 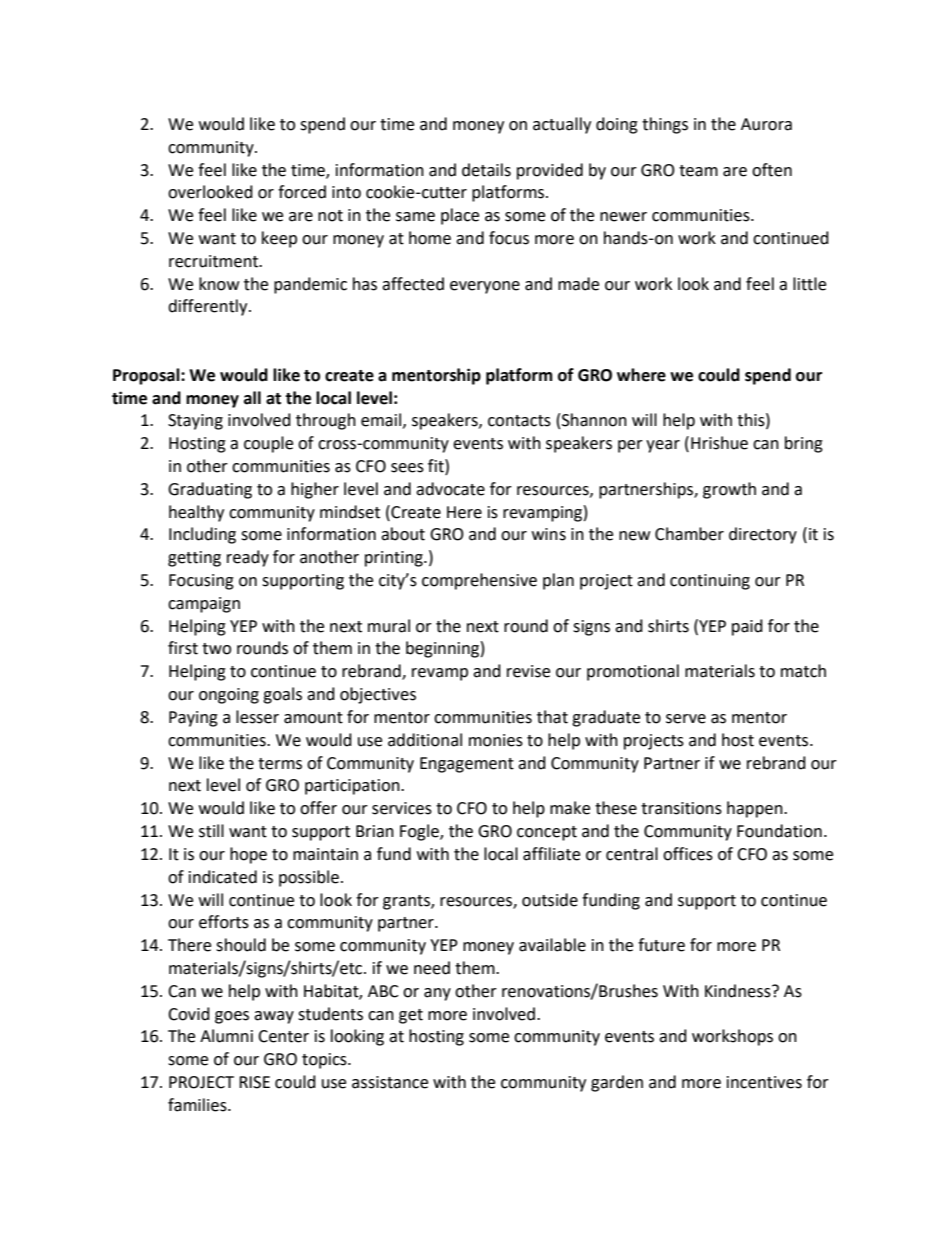 I want to click on happen, so click(x=756, y=809).
